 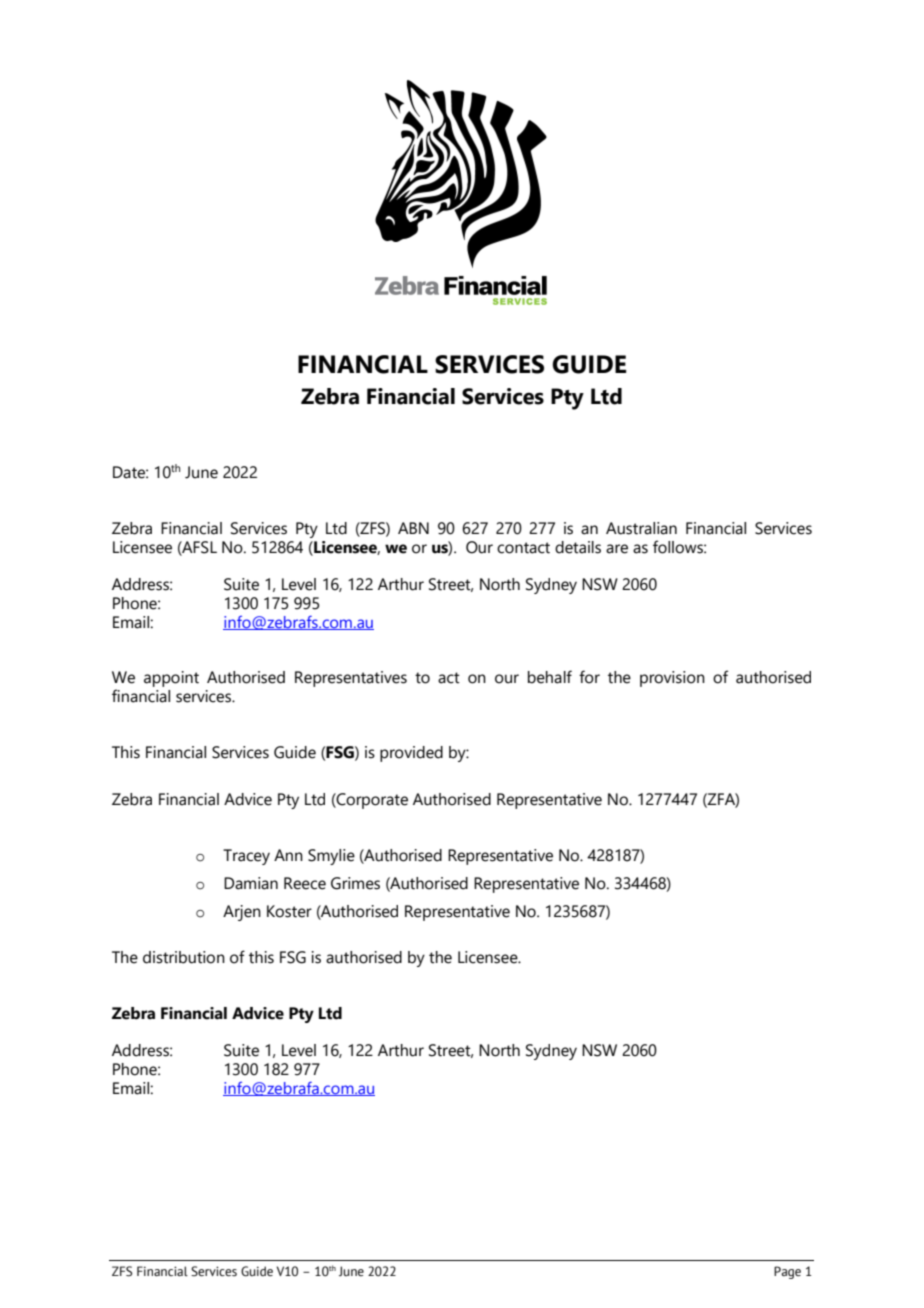 What do you see at coordinates (184, 957) in the document?
I see `distribution` at bounding box center [184, 957].
